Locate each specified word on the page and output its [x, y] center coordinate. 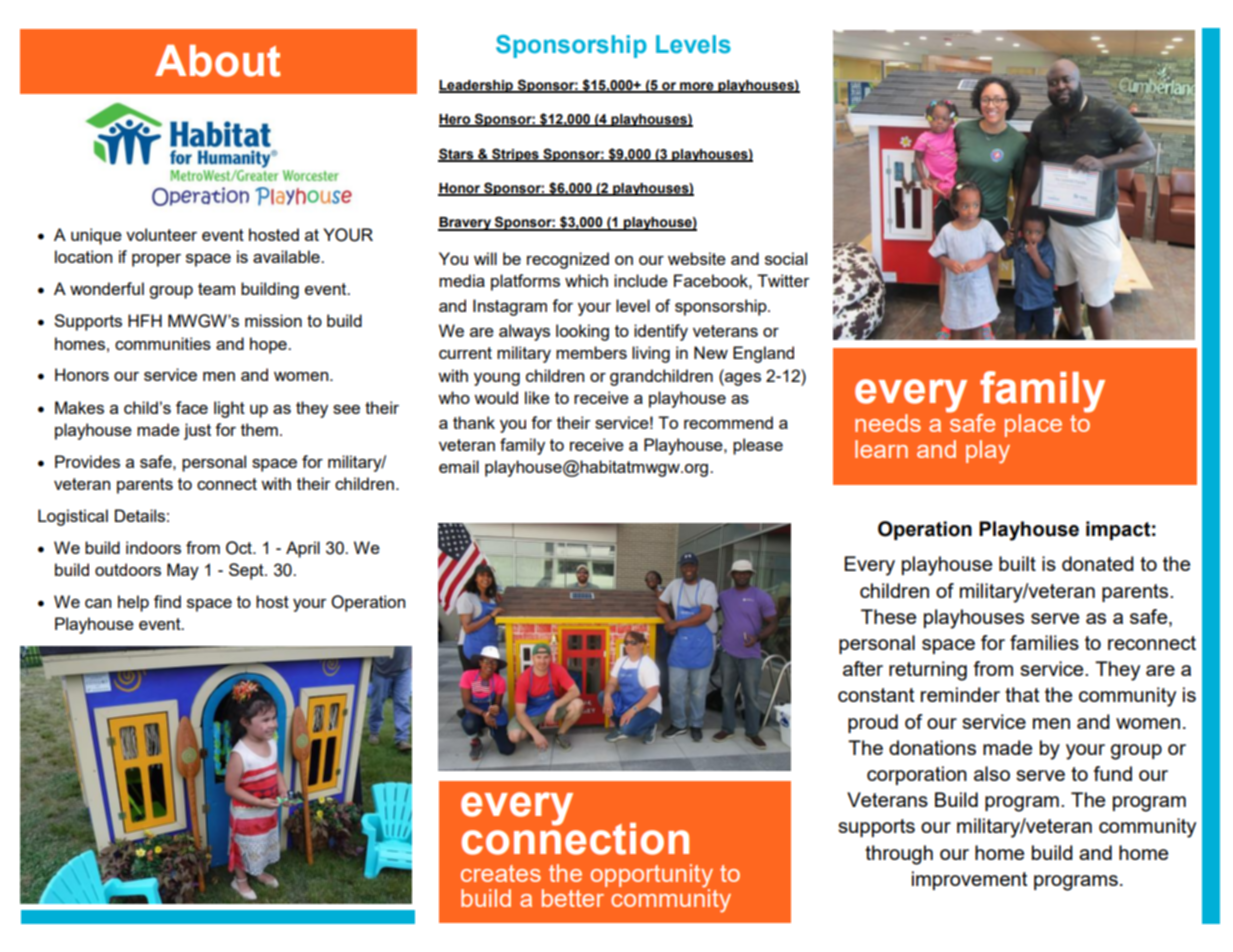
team [216, 289]
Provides [87, 461]
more [697, 87]
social [786, 258]
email [459, 466]
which [586, 280]
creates [501, 873]
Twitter [783, 280]
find [167, 601]
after [863, 668]
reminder [960, 694]
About [218, 61]
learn [881, 449]
